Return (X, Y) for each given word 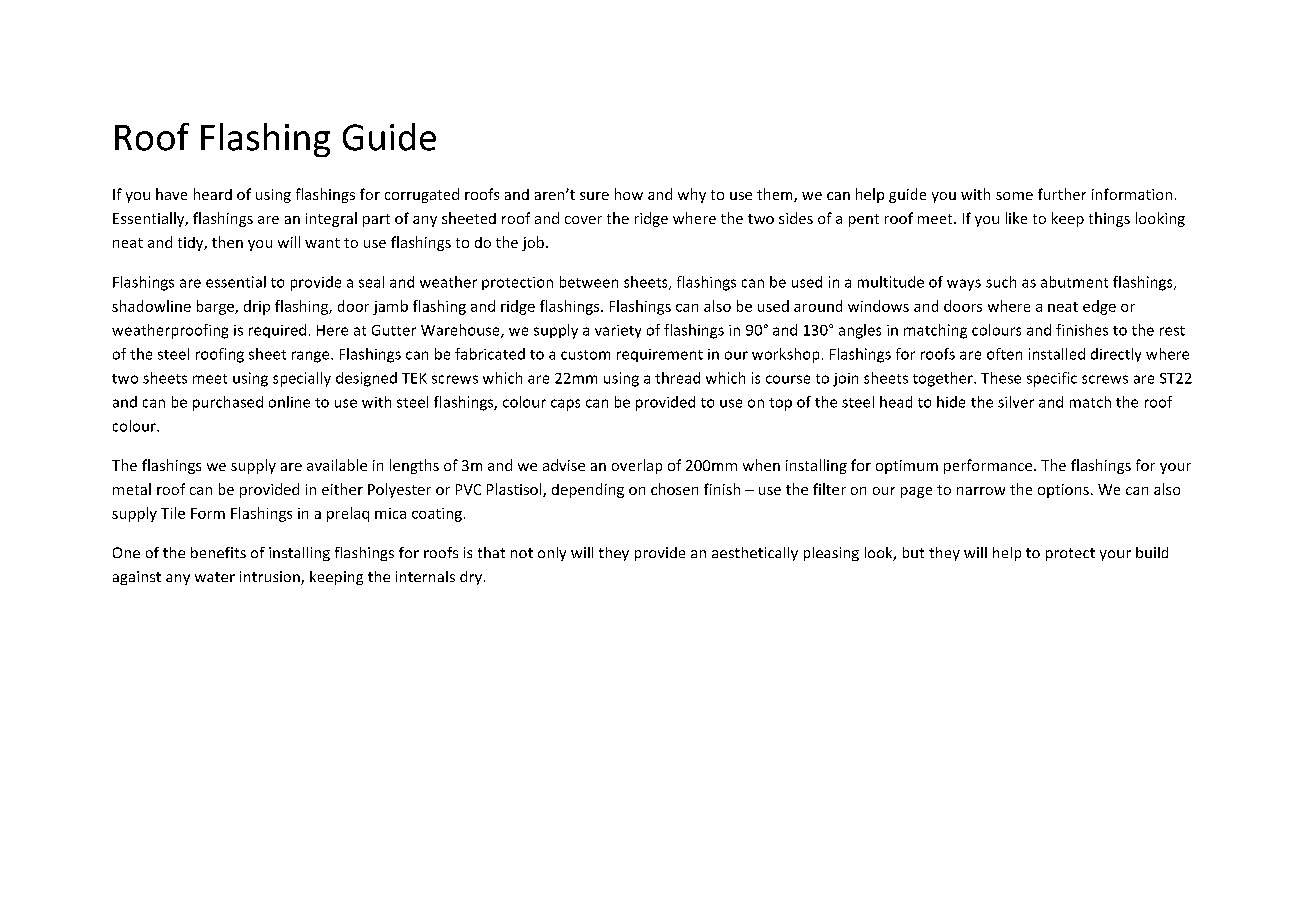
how (629, 194)
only (552, 554)
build (1152, 552)
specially (302, 379)
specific (1052, 379)
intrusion (271, 578)
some (1014, 196)
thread (677, 378)
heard (213, 194)
